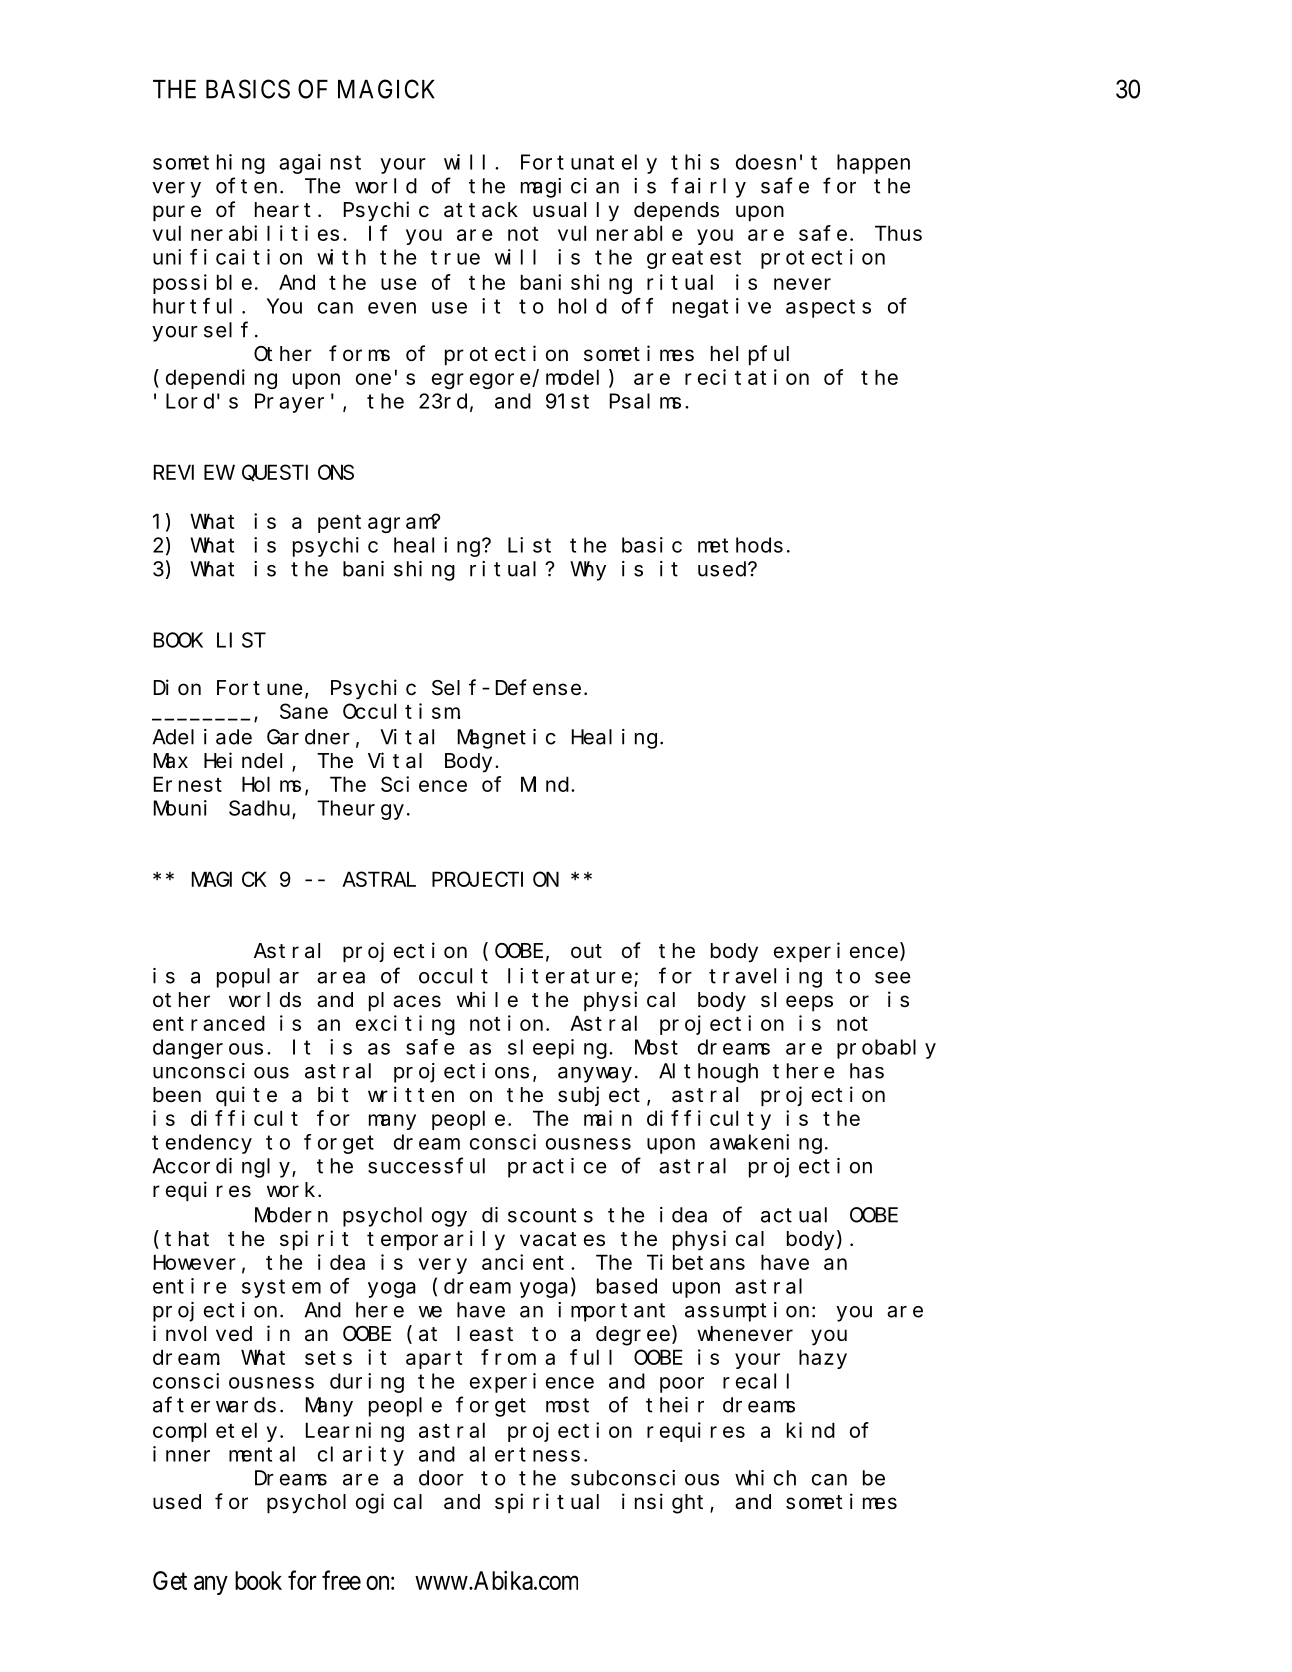  Describe the element at coordinates (246, 186) in the document. I see `often` at that location.
